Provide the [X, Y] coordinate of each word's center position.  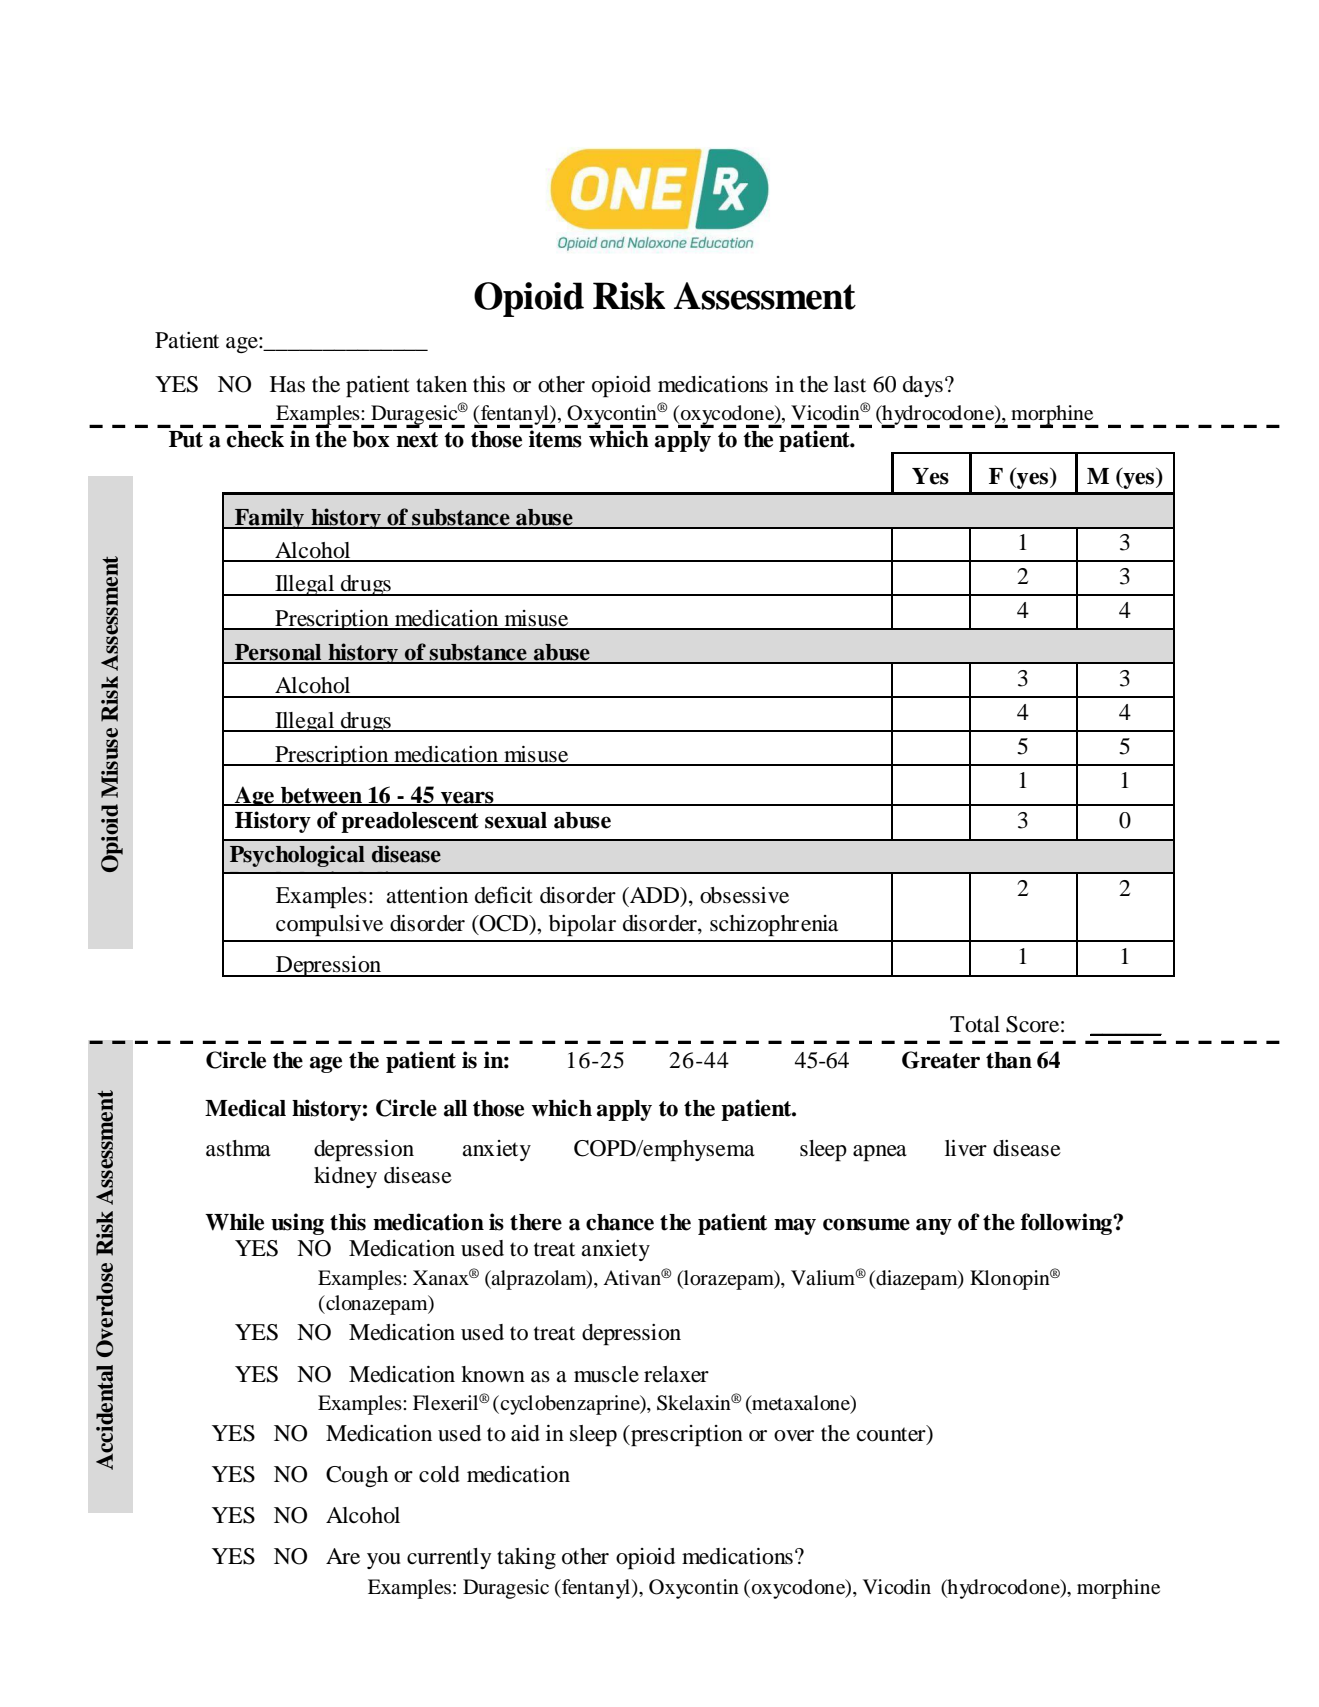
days [923, 386]
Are [343, 1556]
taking [526, 1558]
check [255, 439]
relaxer [676, 1374]
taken [441, 384]
